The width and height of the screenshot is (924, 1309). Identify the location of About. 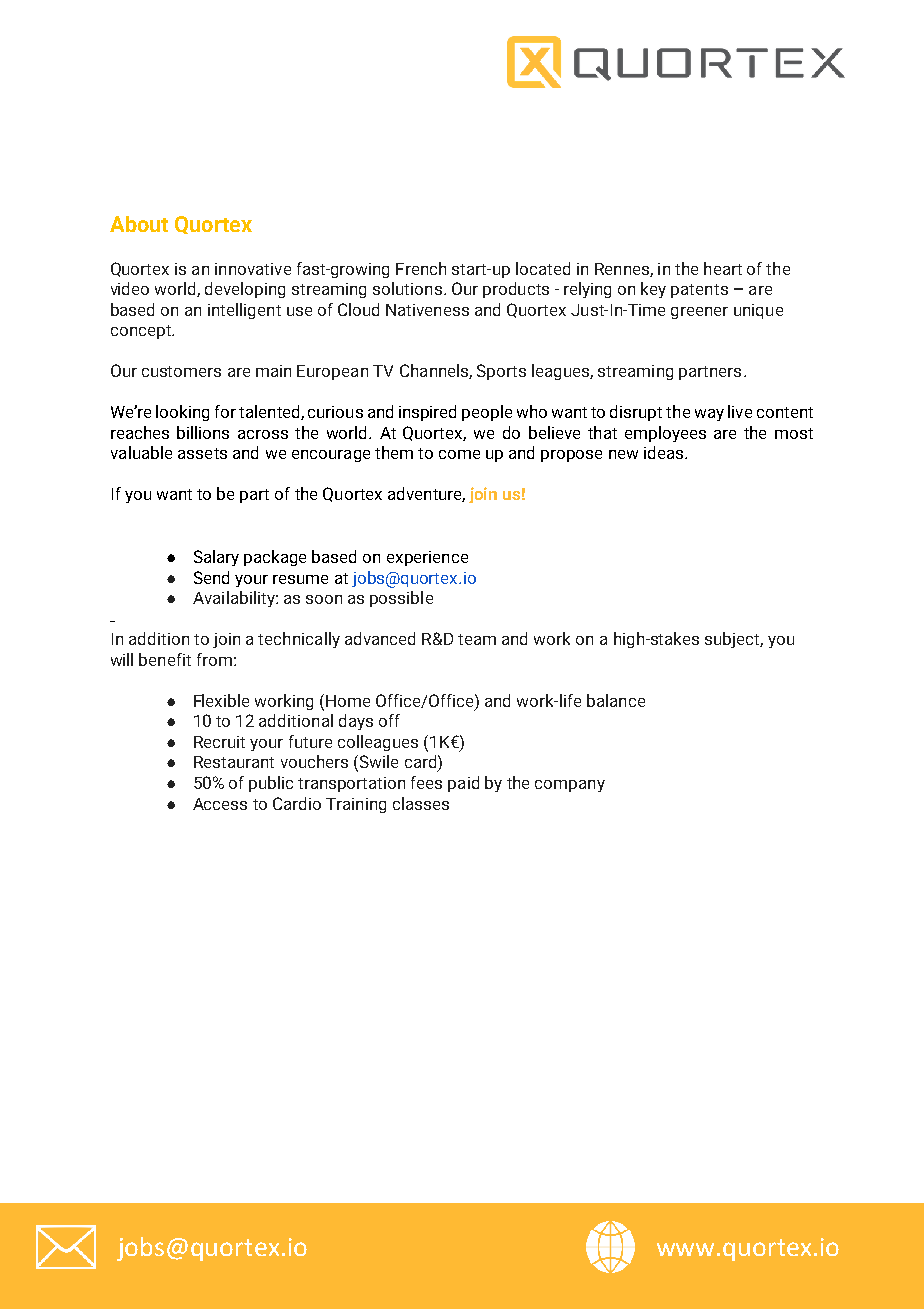
(139, 224).
